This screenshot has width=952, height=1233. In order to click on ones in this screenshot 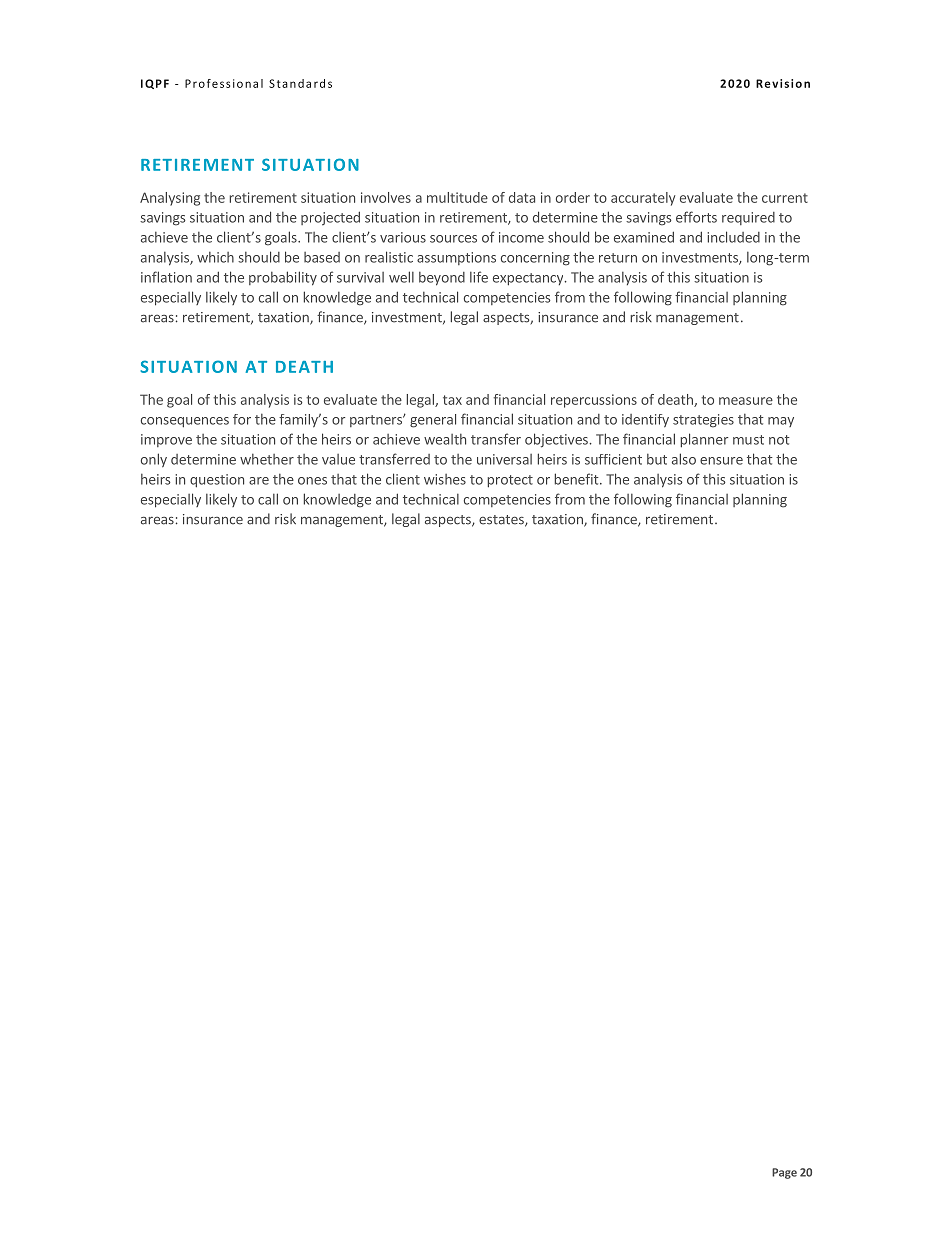, I will do `click(312, 481)`.
